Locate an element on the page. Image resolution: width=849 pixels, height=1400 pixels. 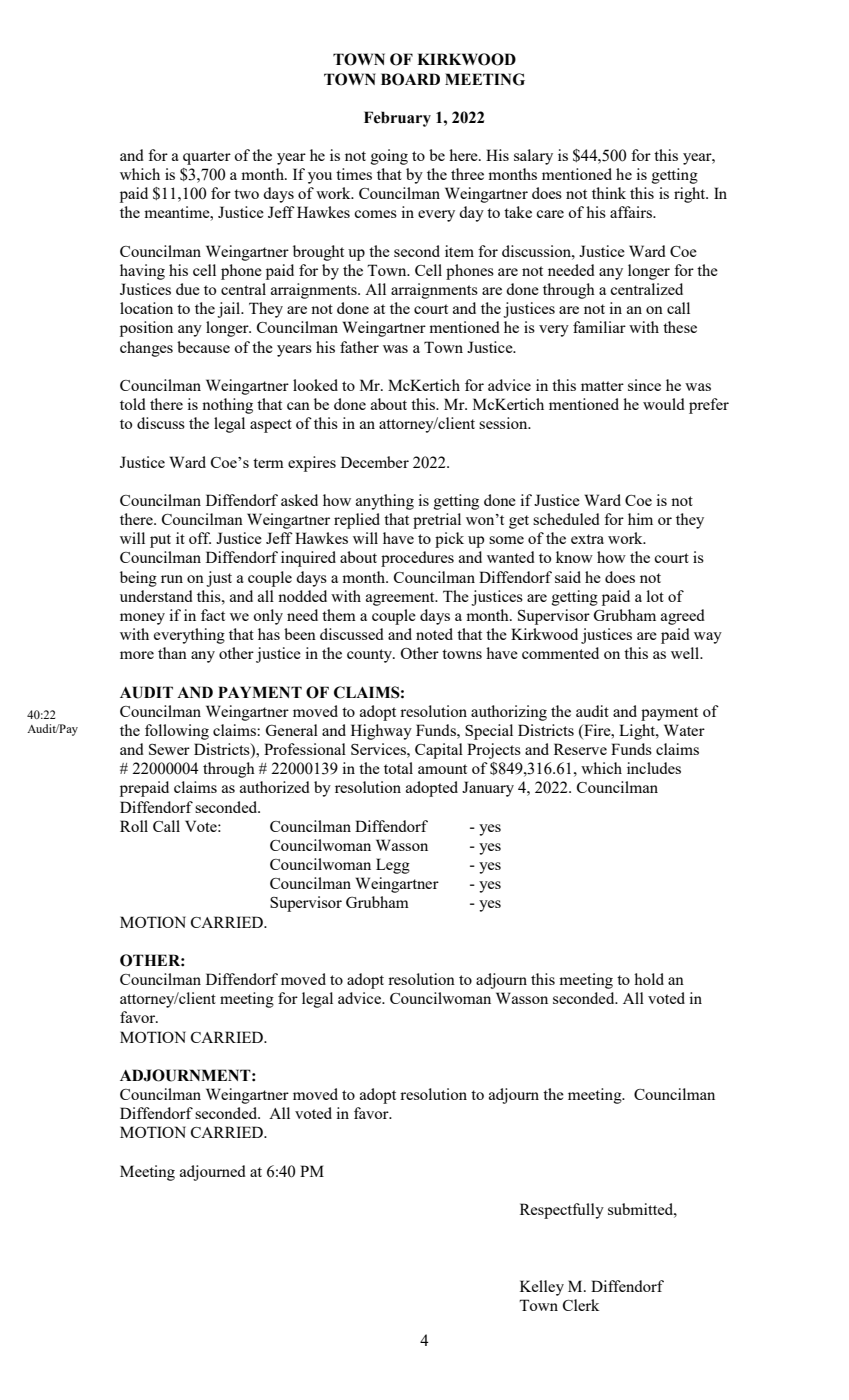
Legg is located at coordinates (393, 866).
